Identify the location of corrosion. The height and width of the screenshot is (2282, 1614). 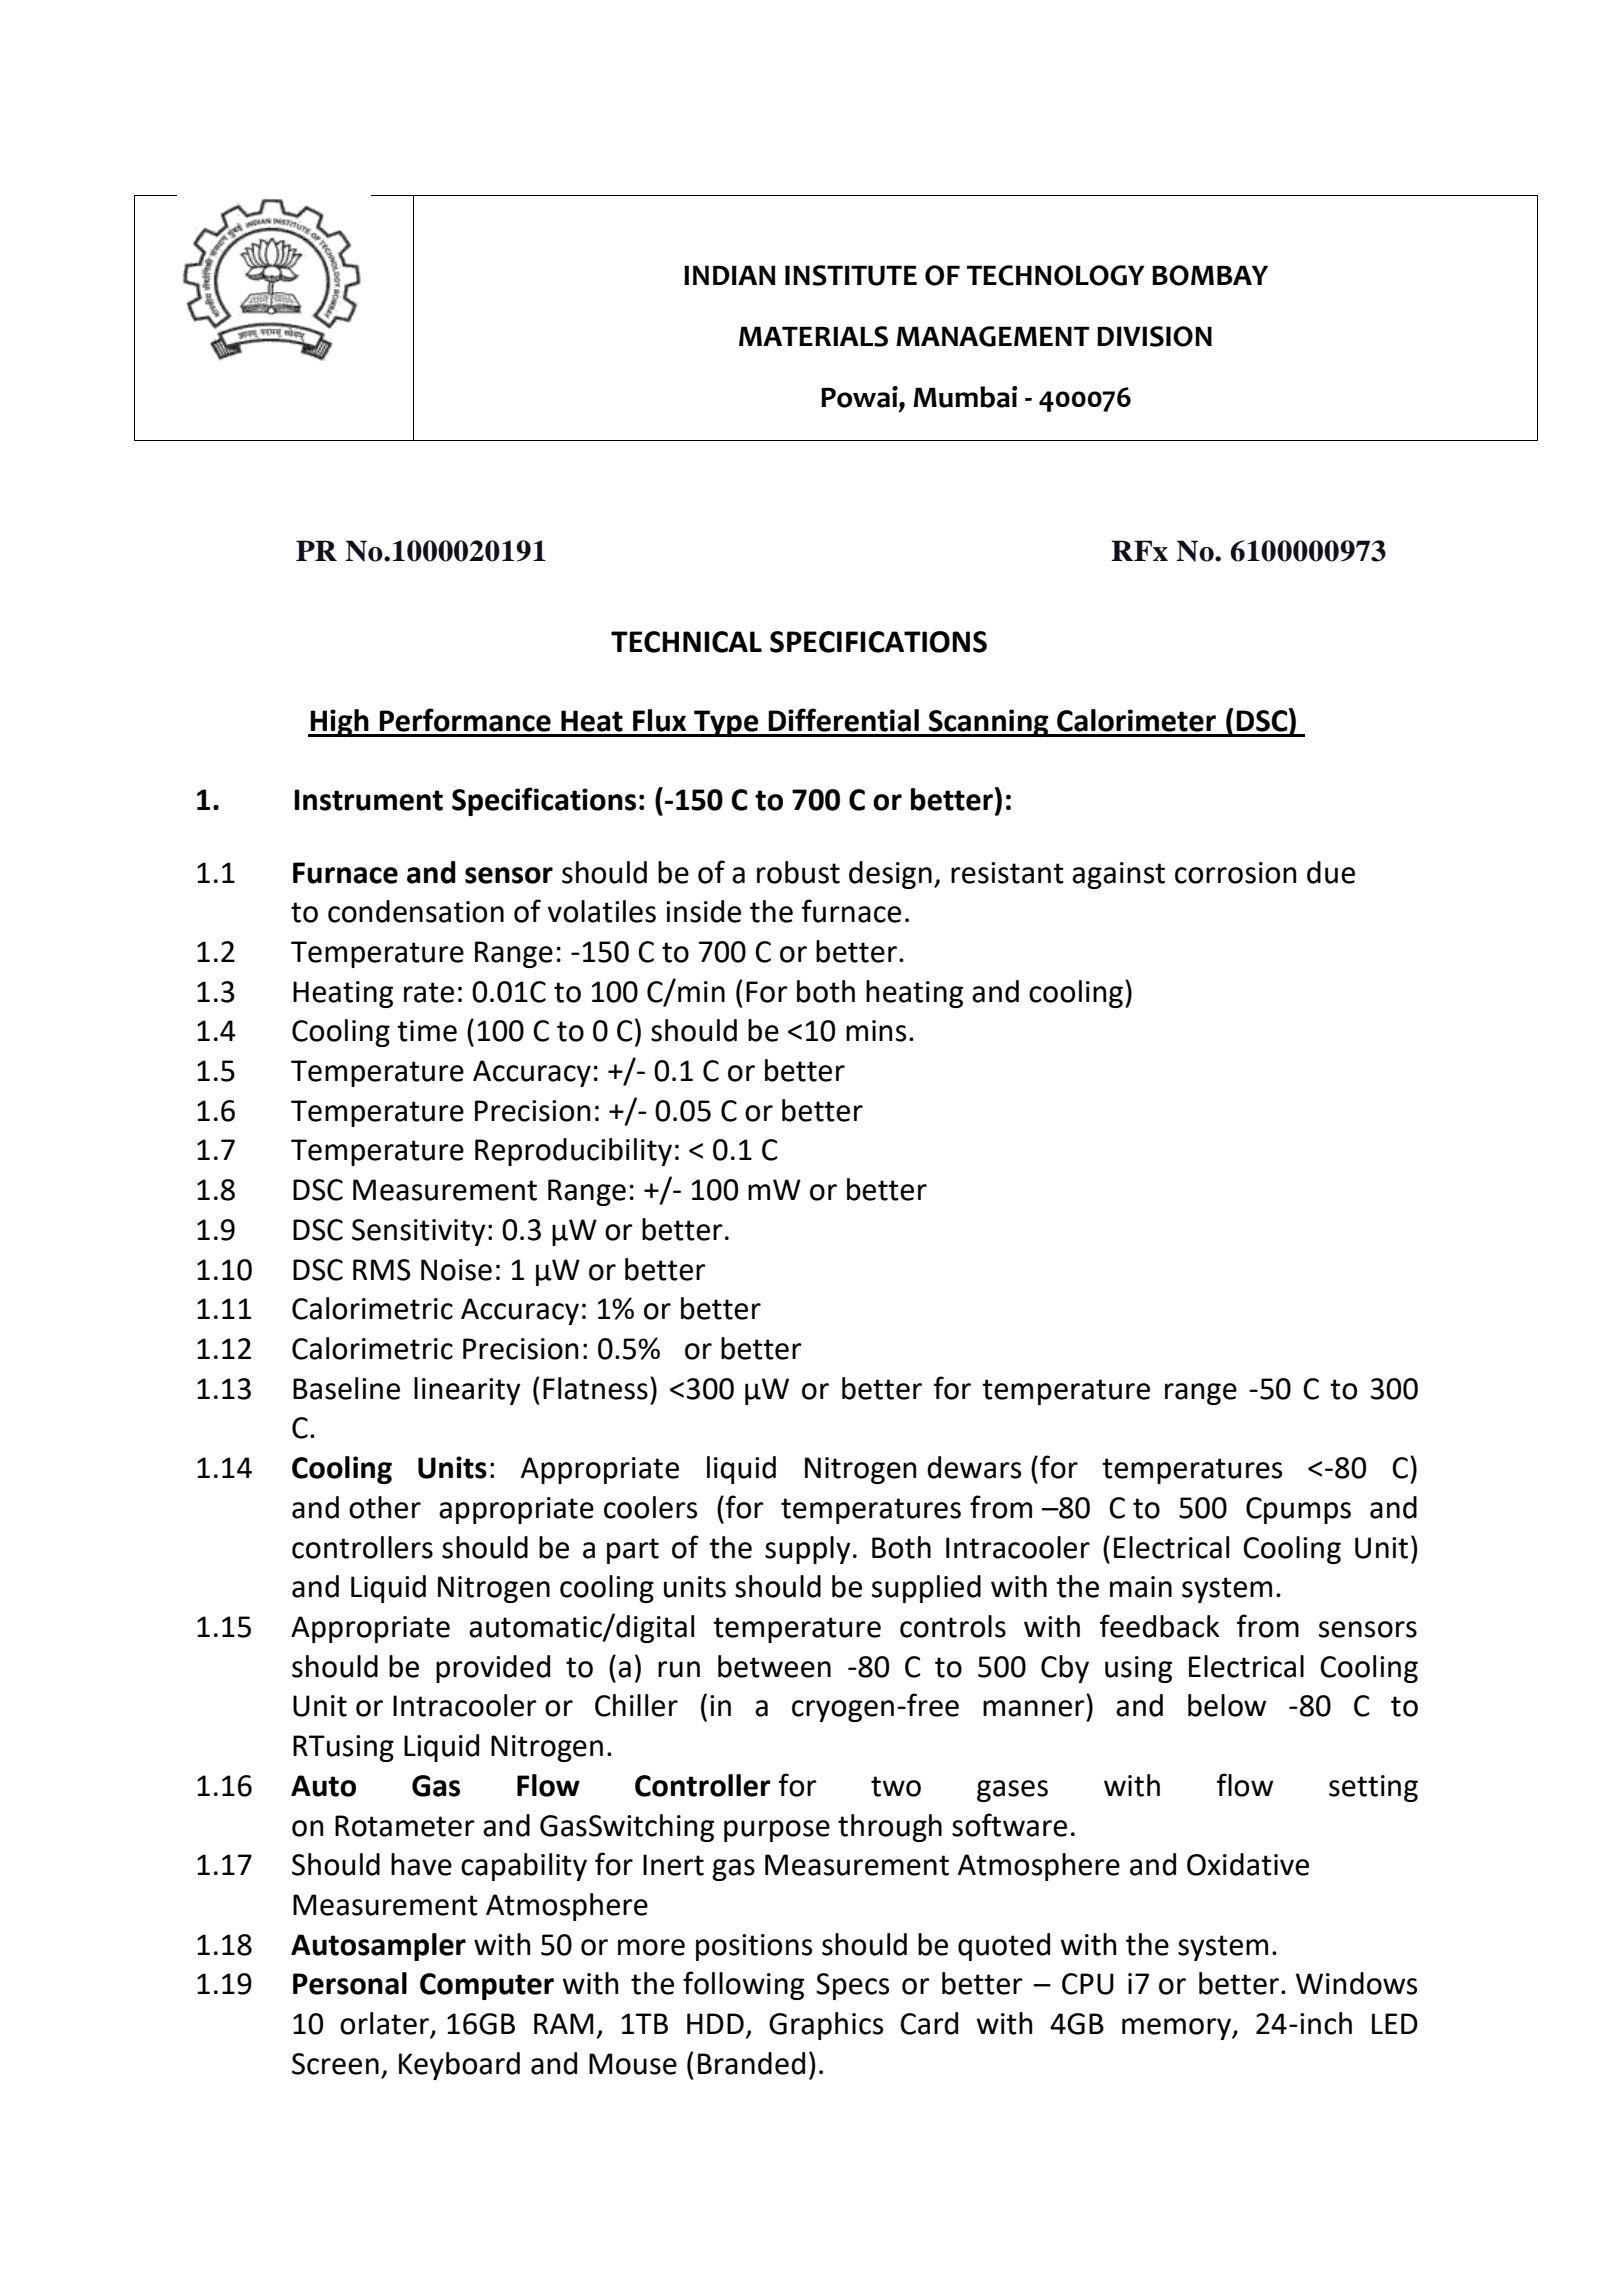
(1236, 873).
